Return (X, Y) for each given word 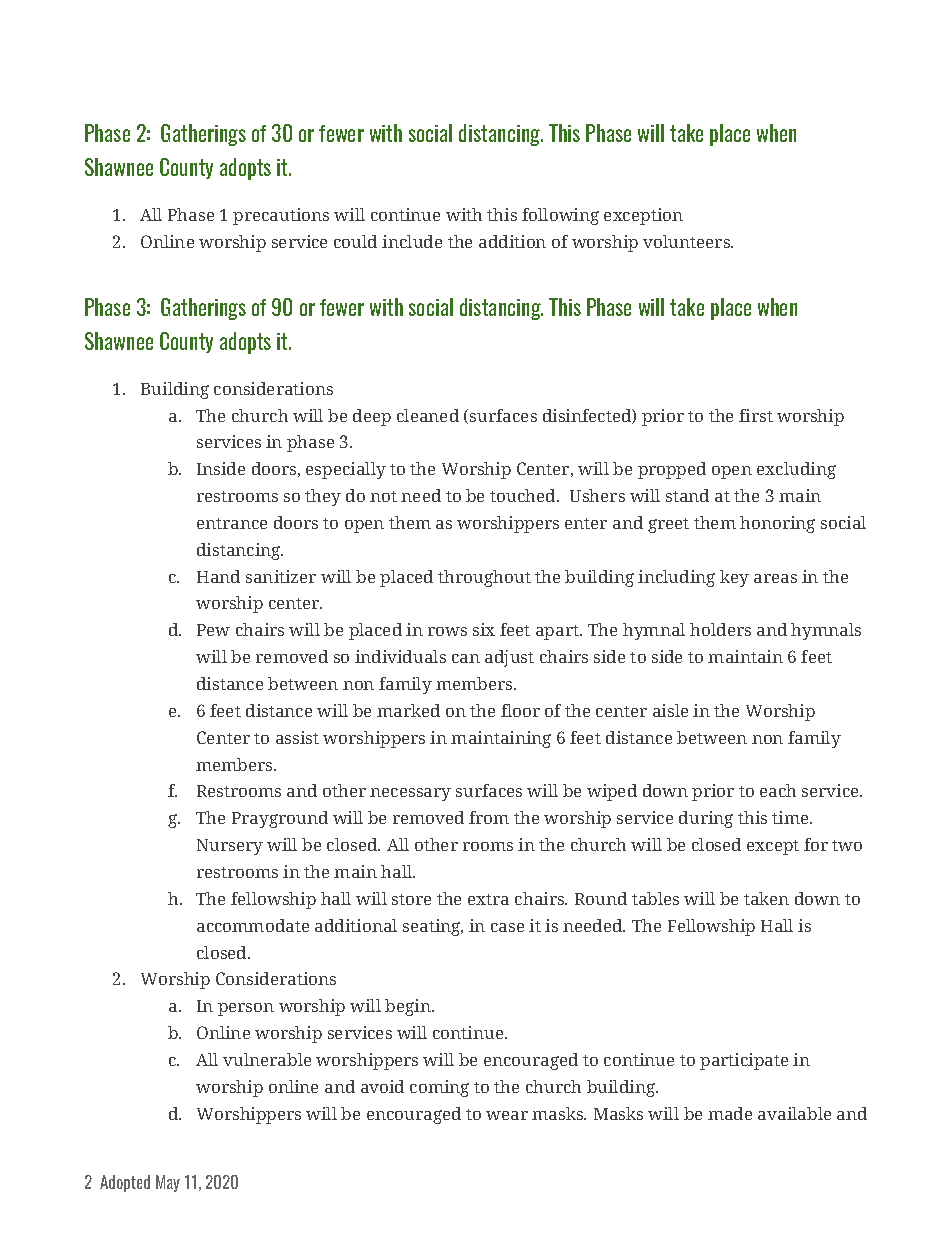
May (168, 1183)
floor (520, 710)
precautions (281, 216)
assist (297, 737)
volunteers (687, 241)
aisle (670, 710)
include (412, 241)
